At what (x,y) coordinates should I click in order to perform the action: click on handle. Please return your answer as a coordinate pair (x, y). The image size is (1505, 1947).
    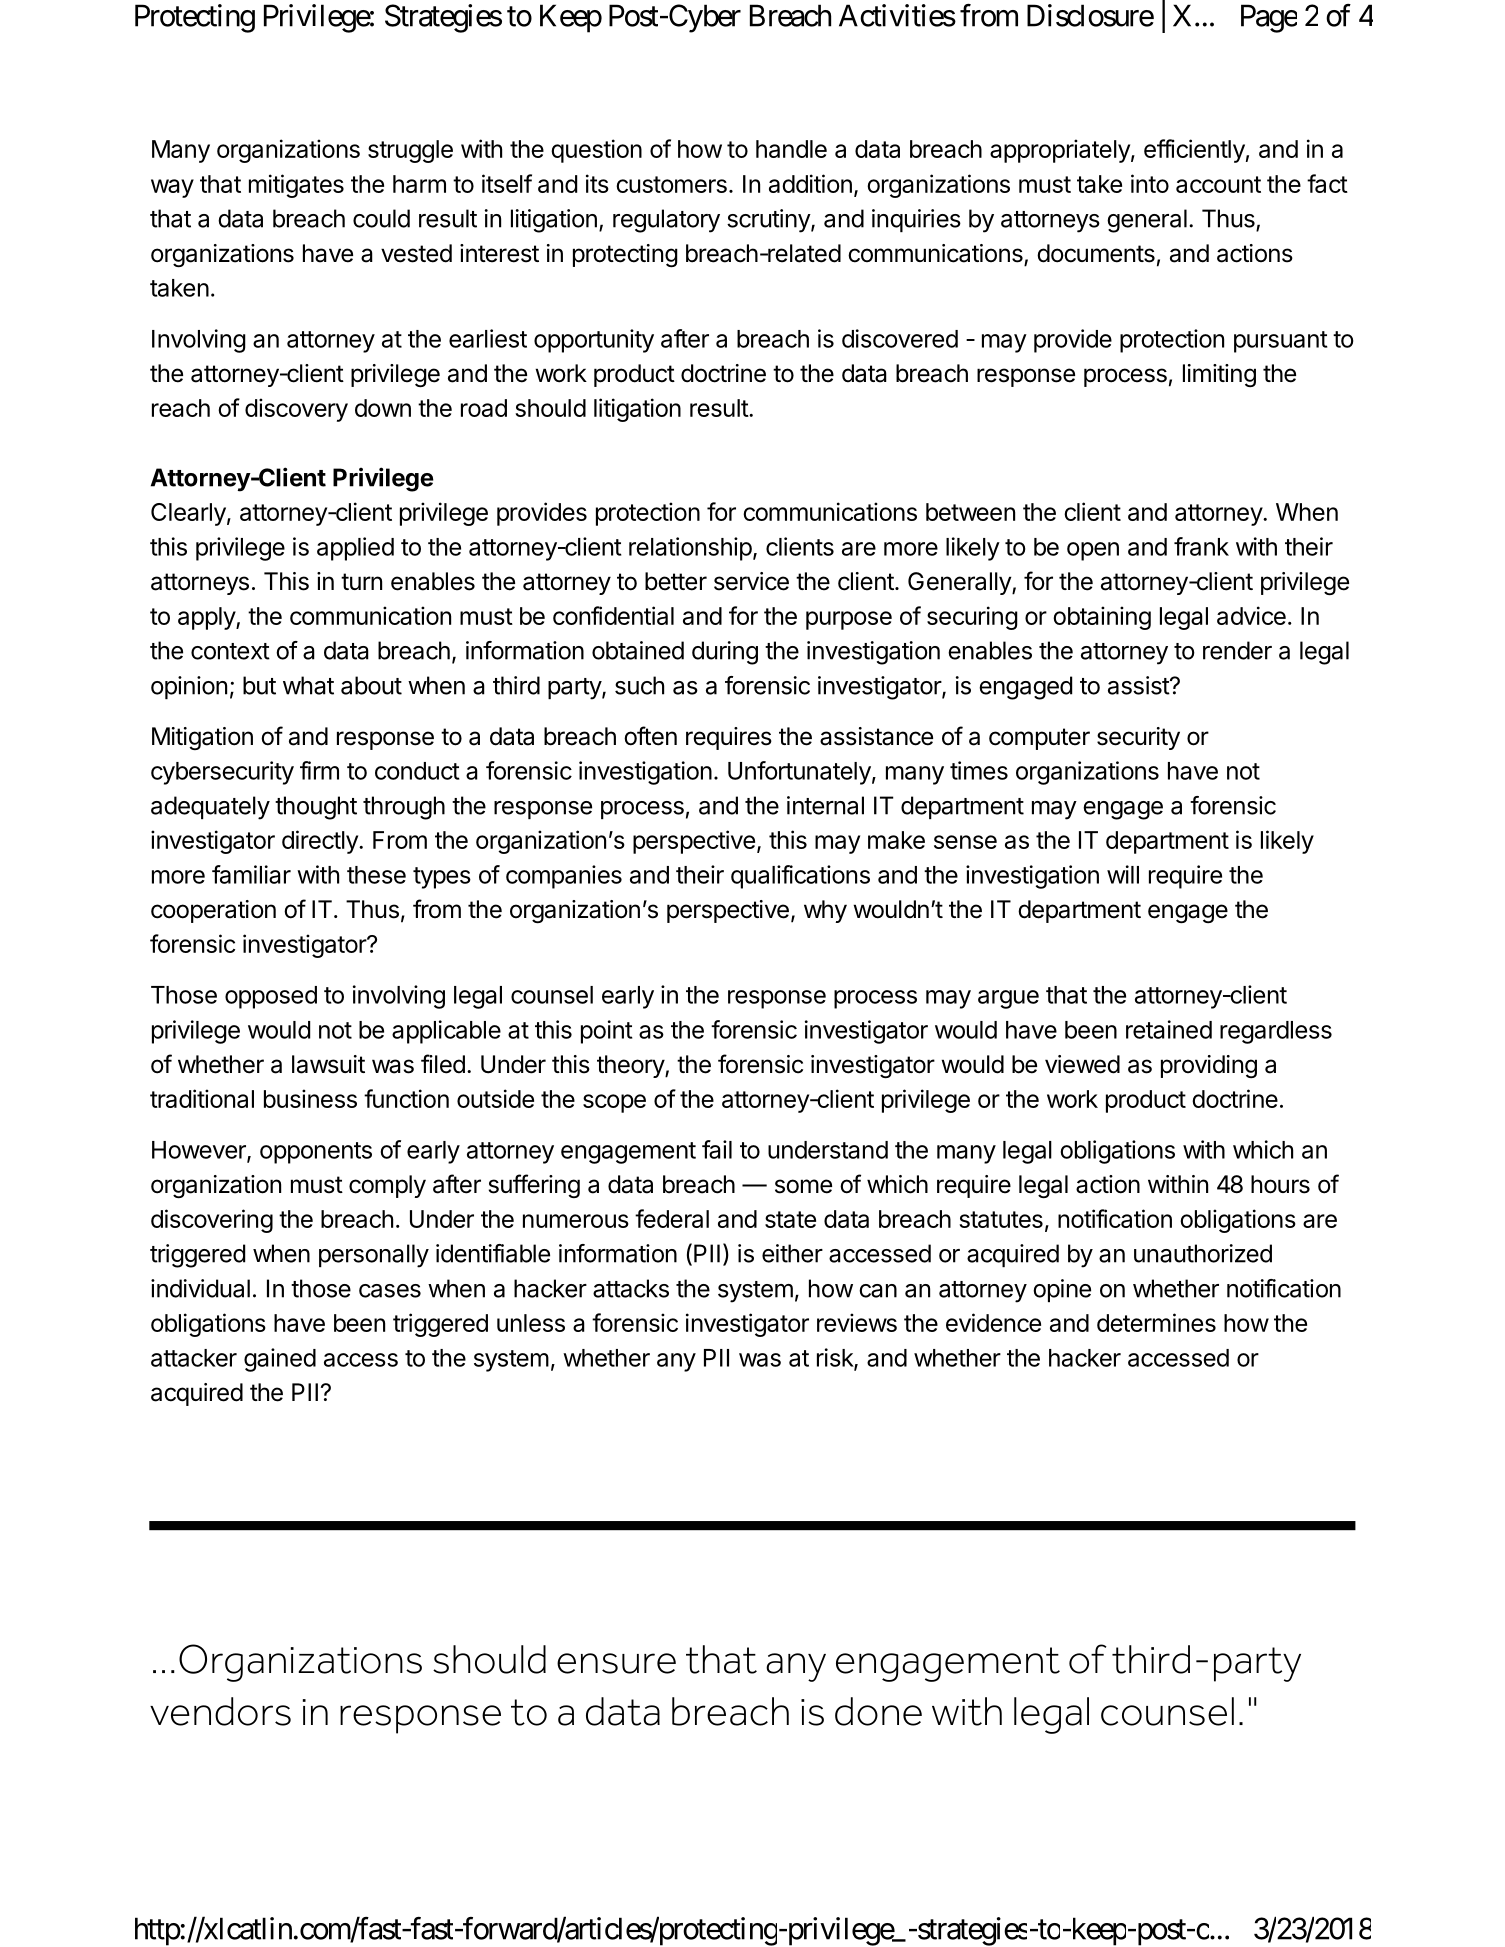
    Looking at the image, I should click on (791, 149).
